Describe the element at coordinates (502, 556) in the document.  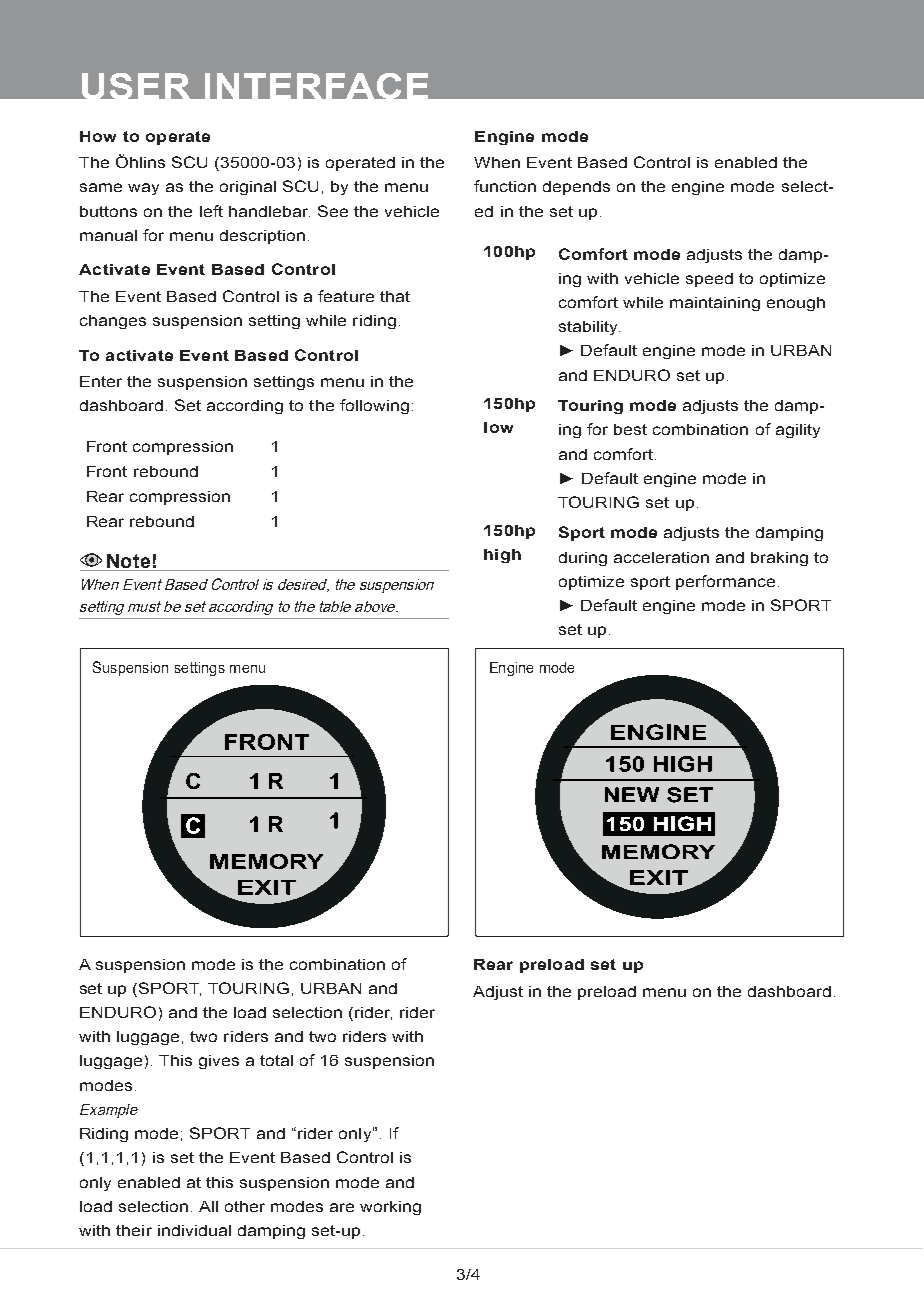
I see `high` at that location.
